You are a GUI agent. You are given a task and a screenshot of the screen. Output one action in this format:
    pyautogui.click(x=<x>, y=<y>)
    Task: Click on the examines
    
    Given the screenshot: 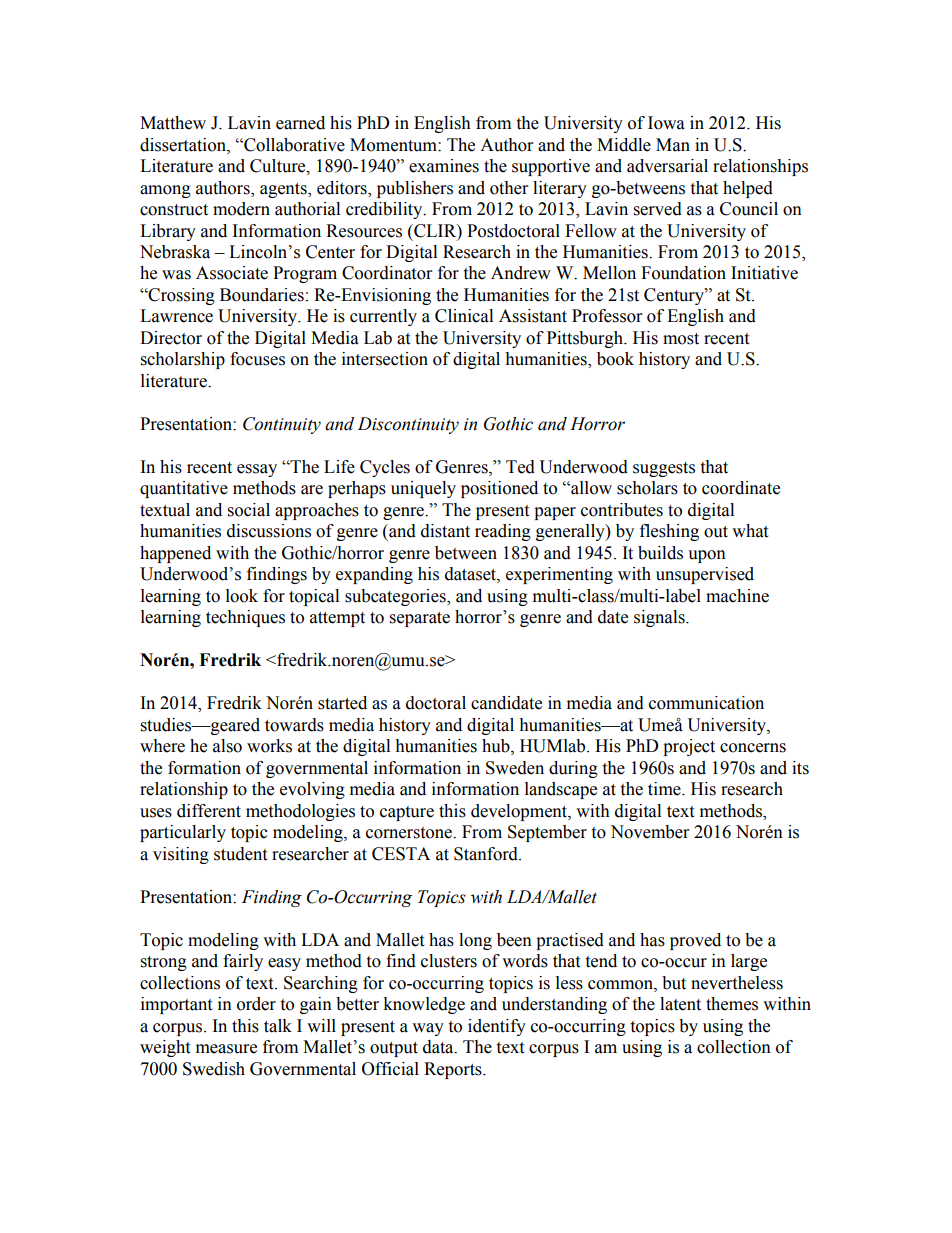 What is the action you would take?
    pyautogui.click(x=444, y=166)
